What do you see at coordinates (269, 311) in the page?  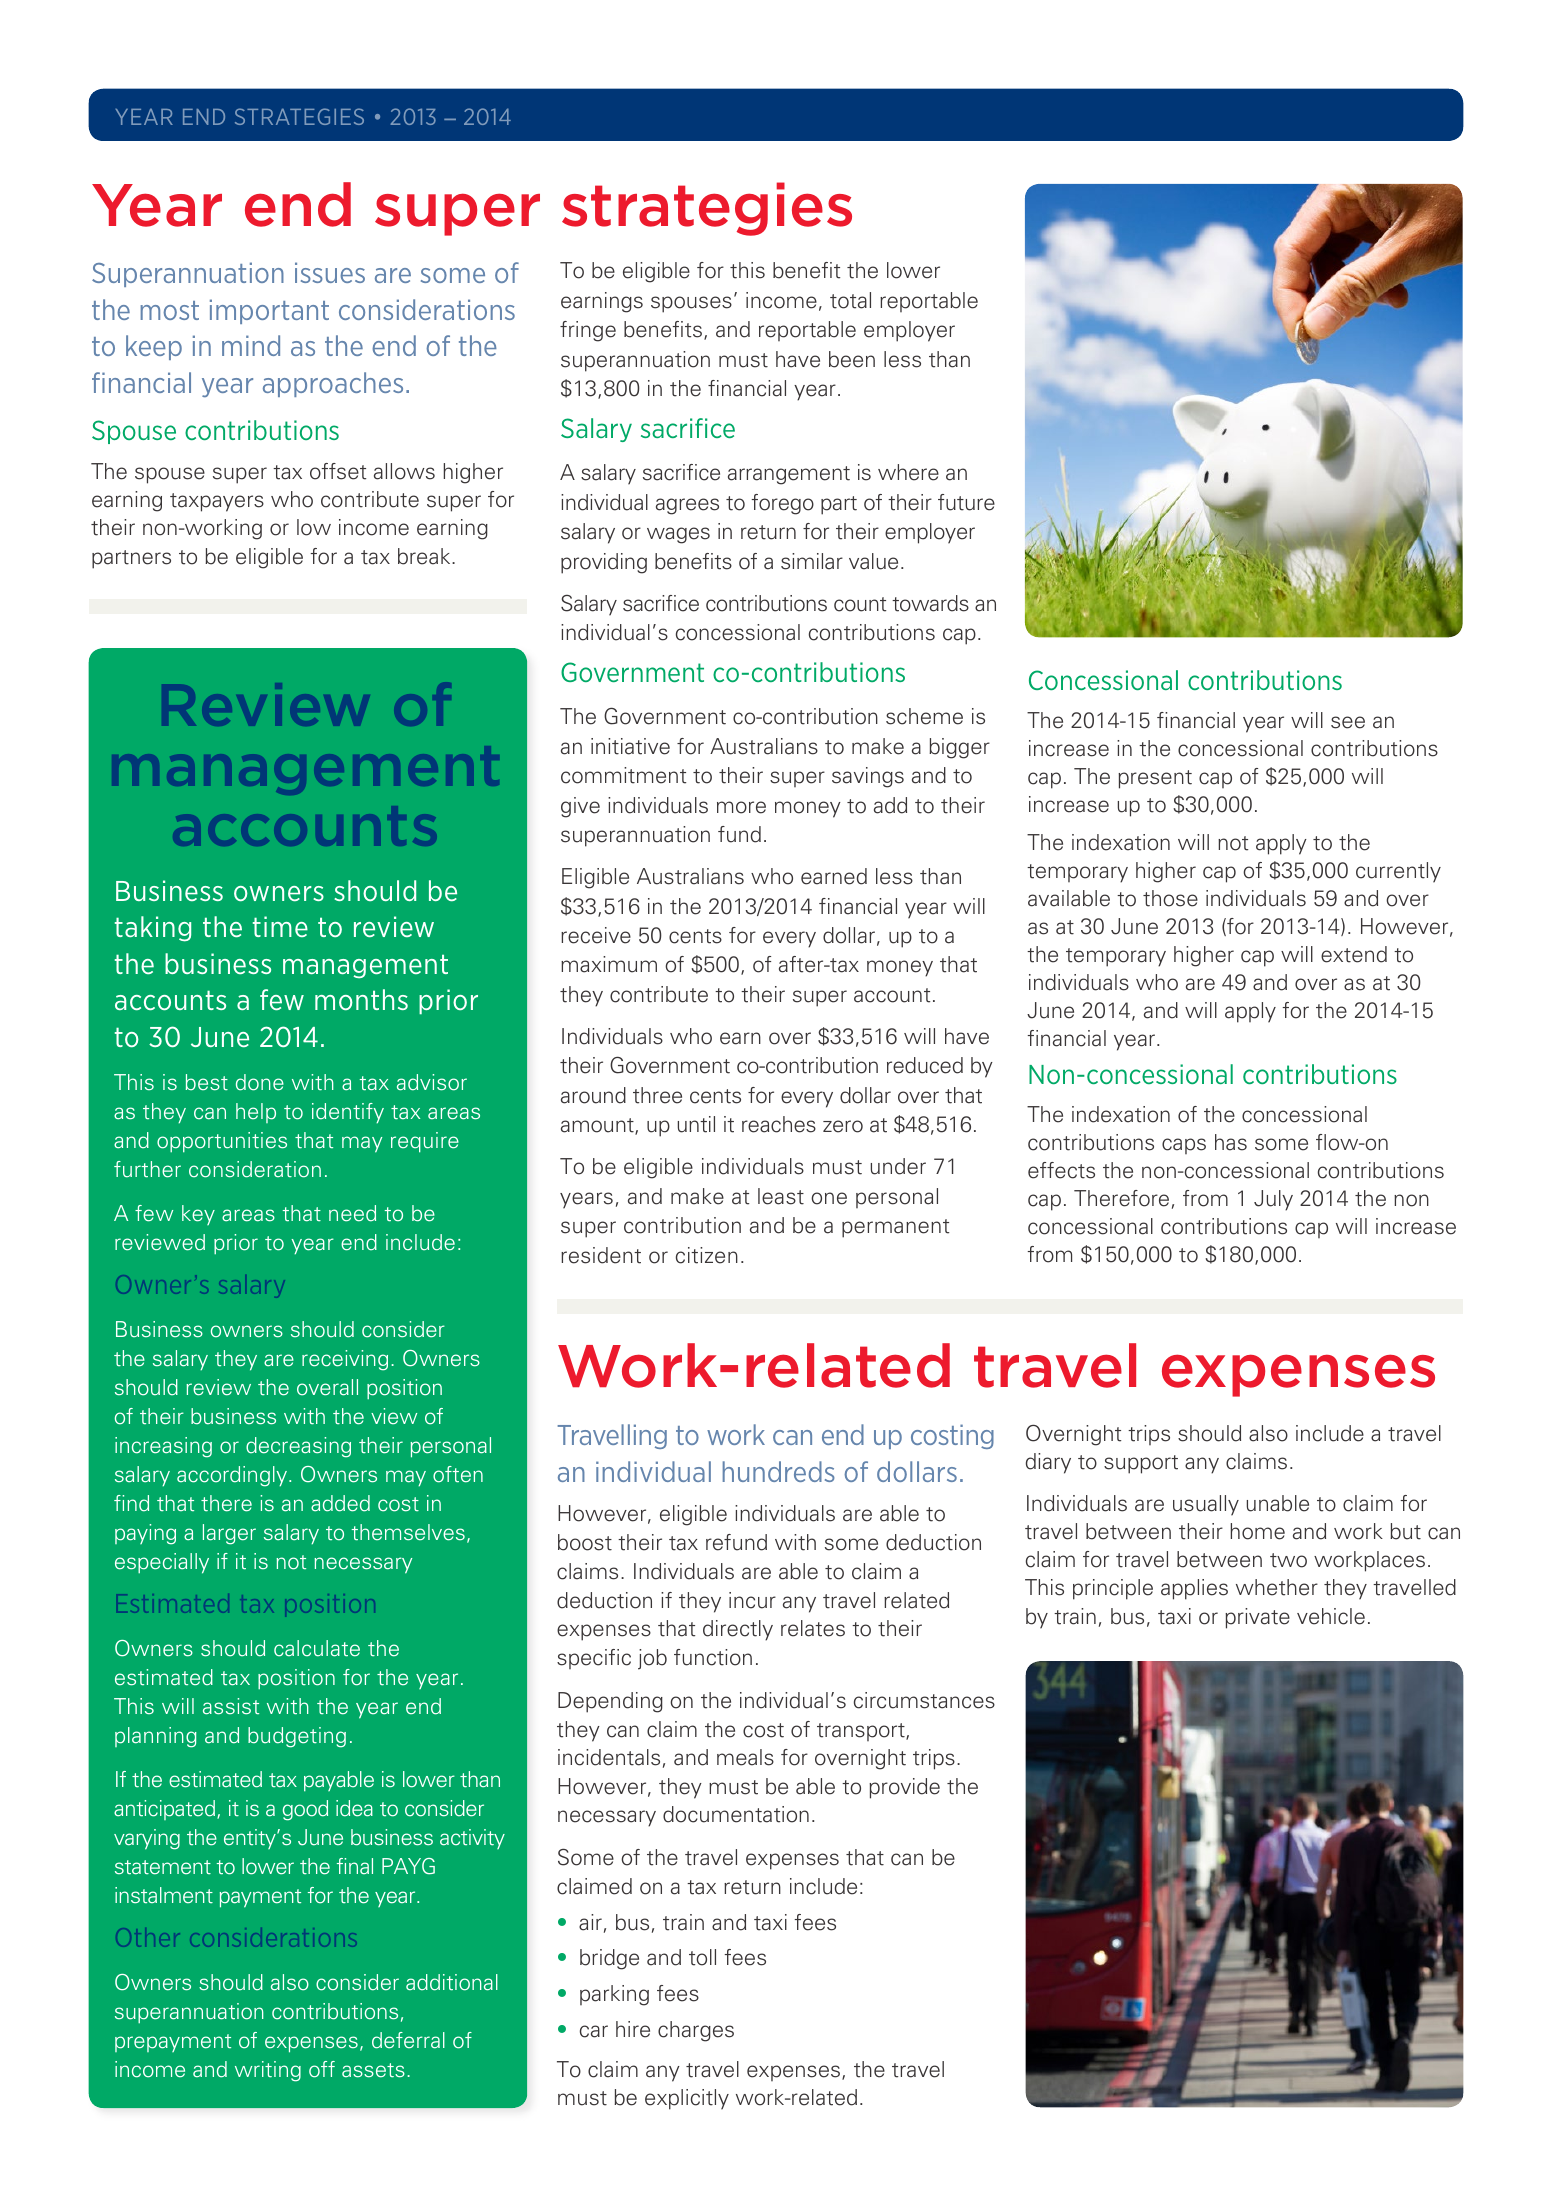 I see `important` at bounding box center [269, 311].
